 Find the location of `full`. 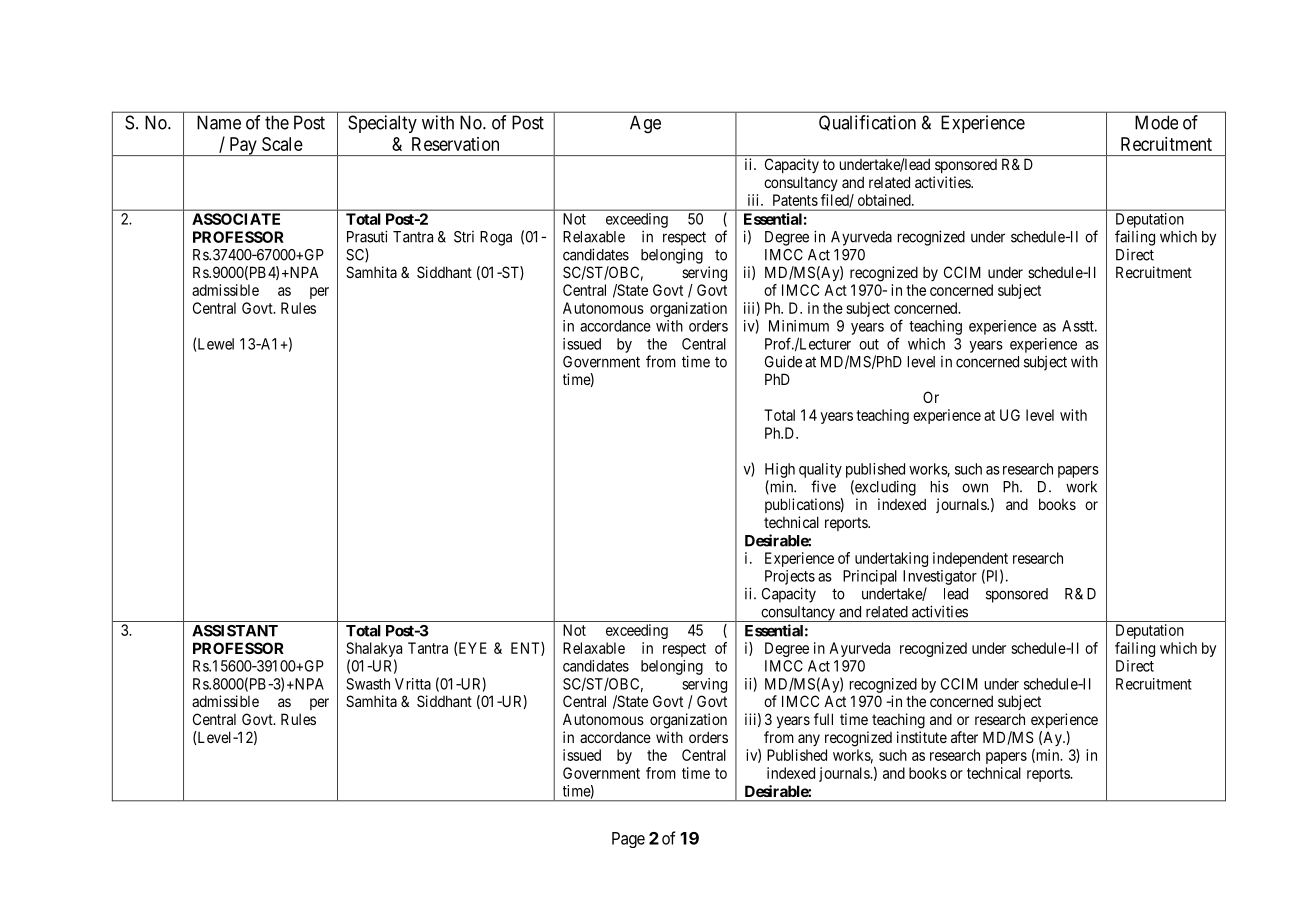

full is located at coordinates (823, 719).
